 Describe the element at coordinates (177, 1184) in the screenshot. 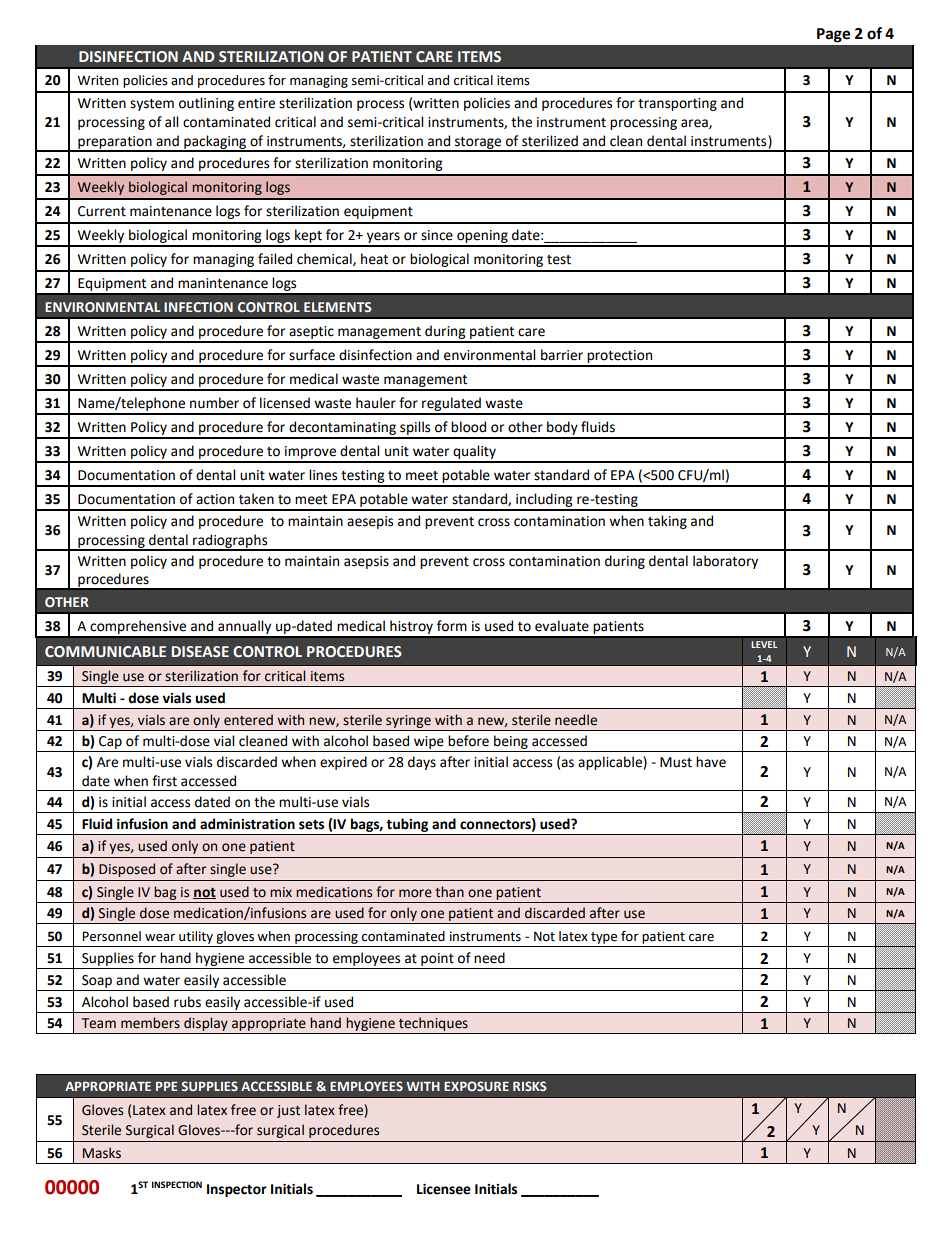

I see `INSPECTION` at that location.
